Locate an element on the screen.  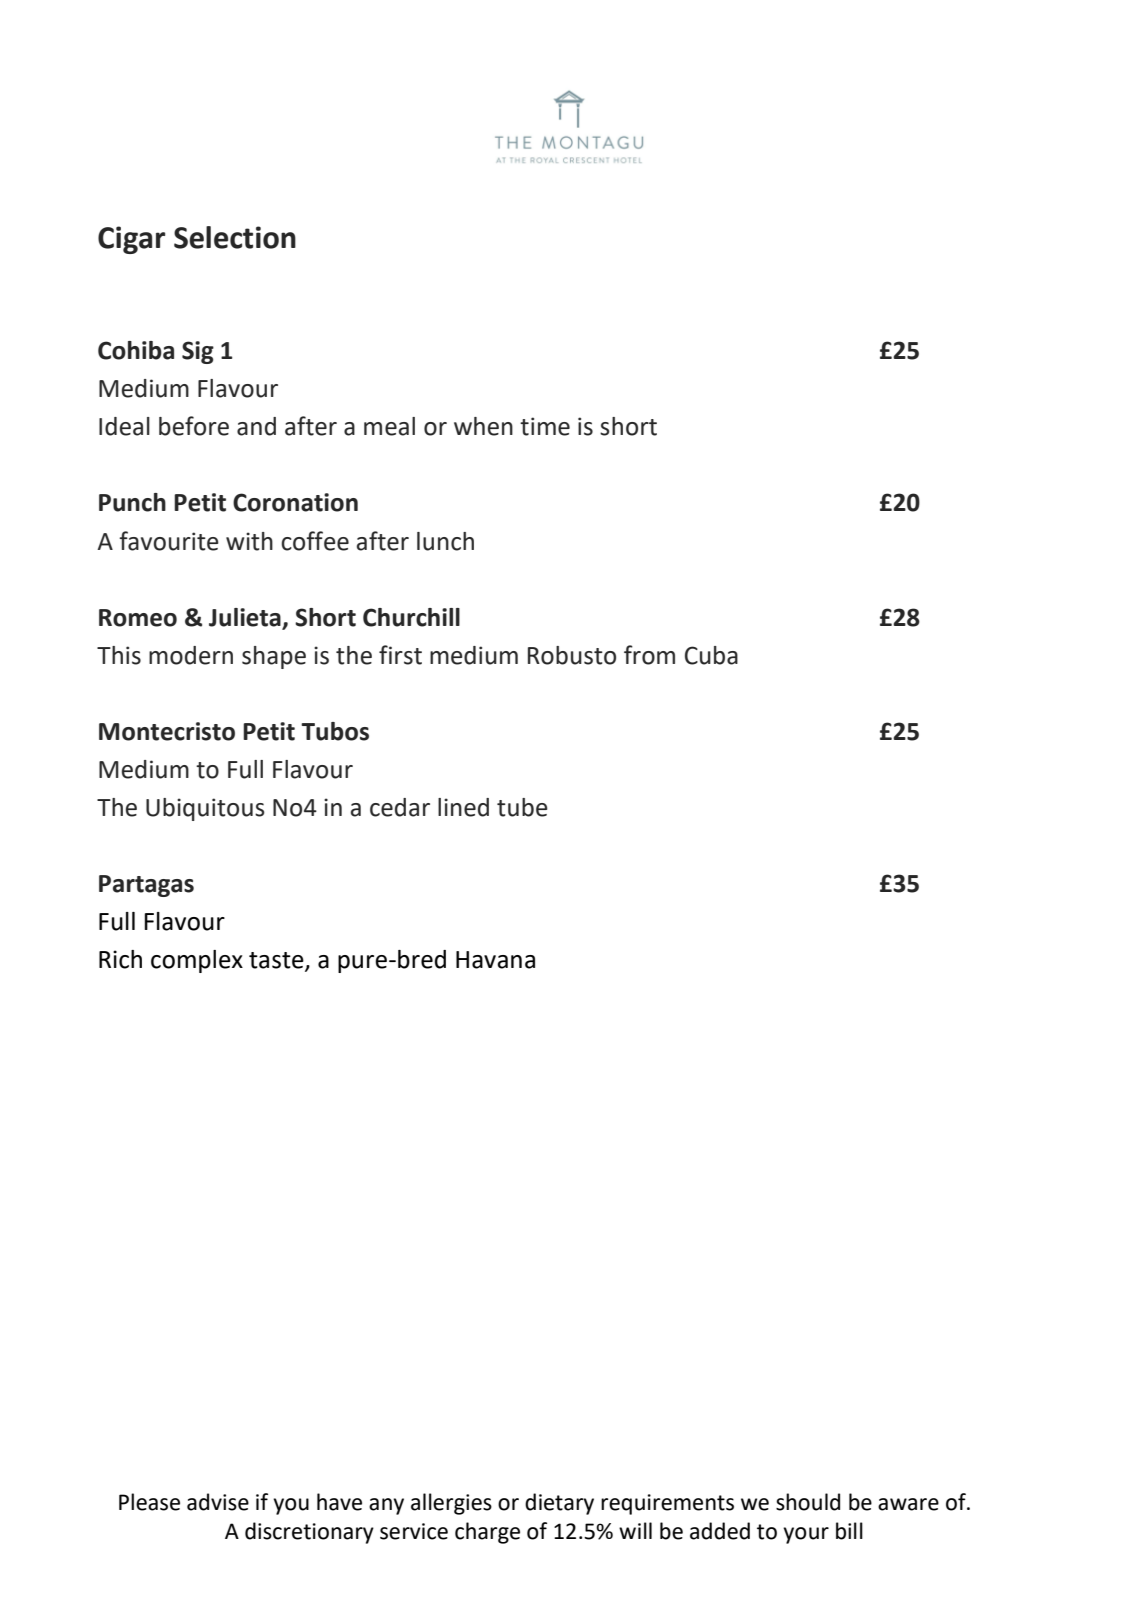
when is located at coordinates (483, 426).
